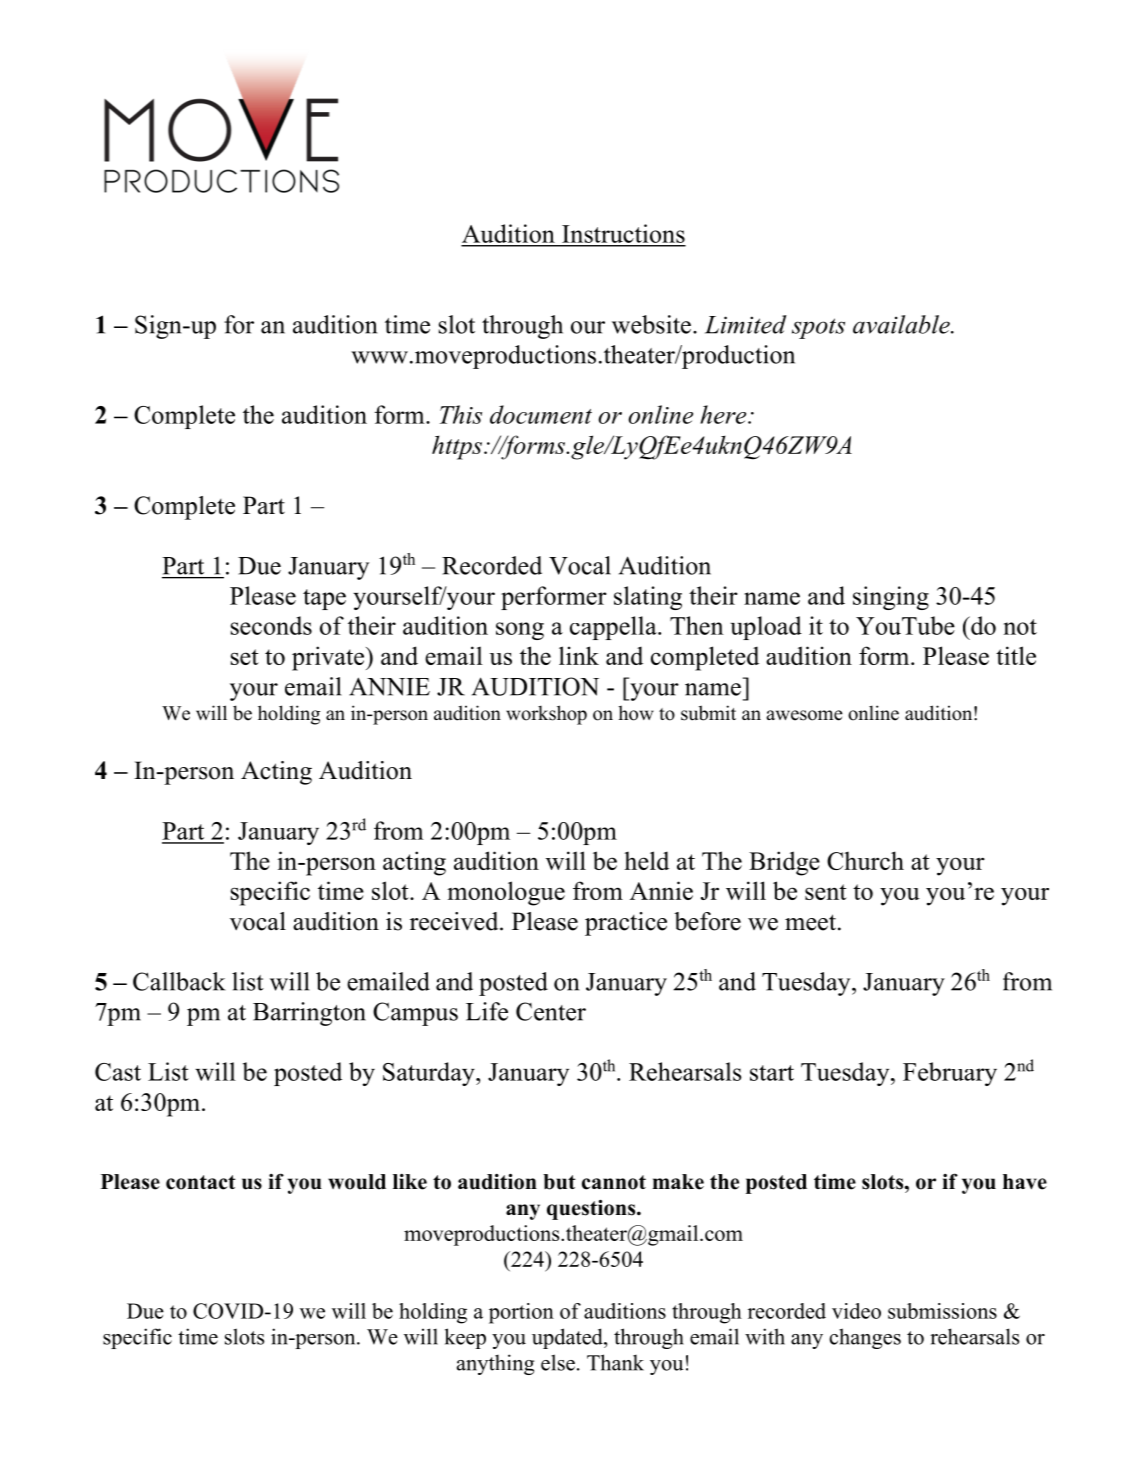  What do you see at coordinates (902, 324) in the screenshot?
I see `available` at bounding box center [902, 324].
